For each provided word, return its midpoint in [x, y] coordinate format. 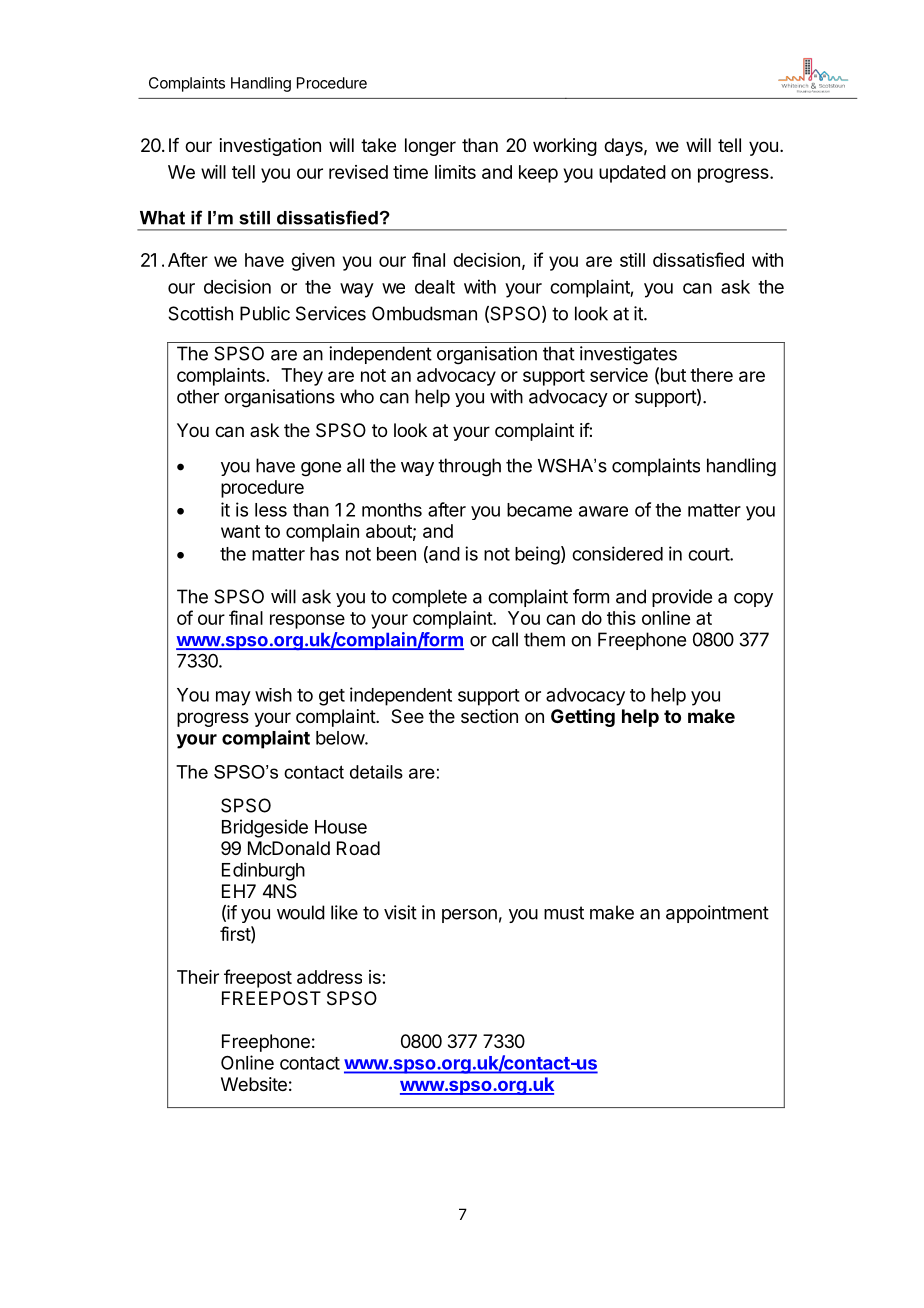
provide [682, 598]
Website [254, 1084]
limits [455, 172]
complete [429, 598]
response [307, 621]
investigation [270, 147]
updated [632, 174]
